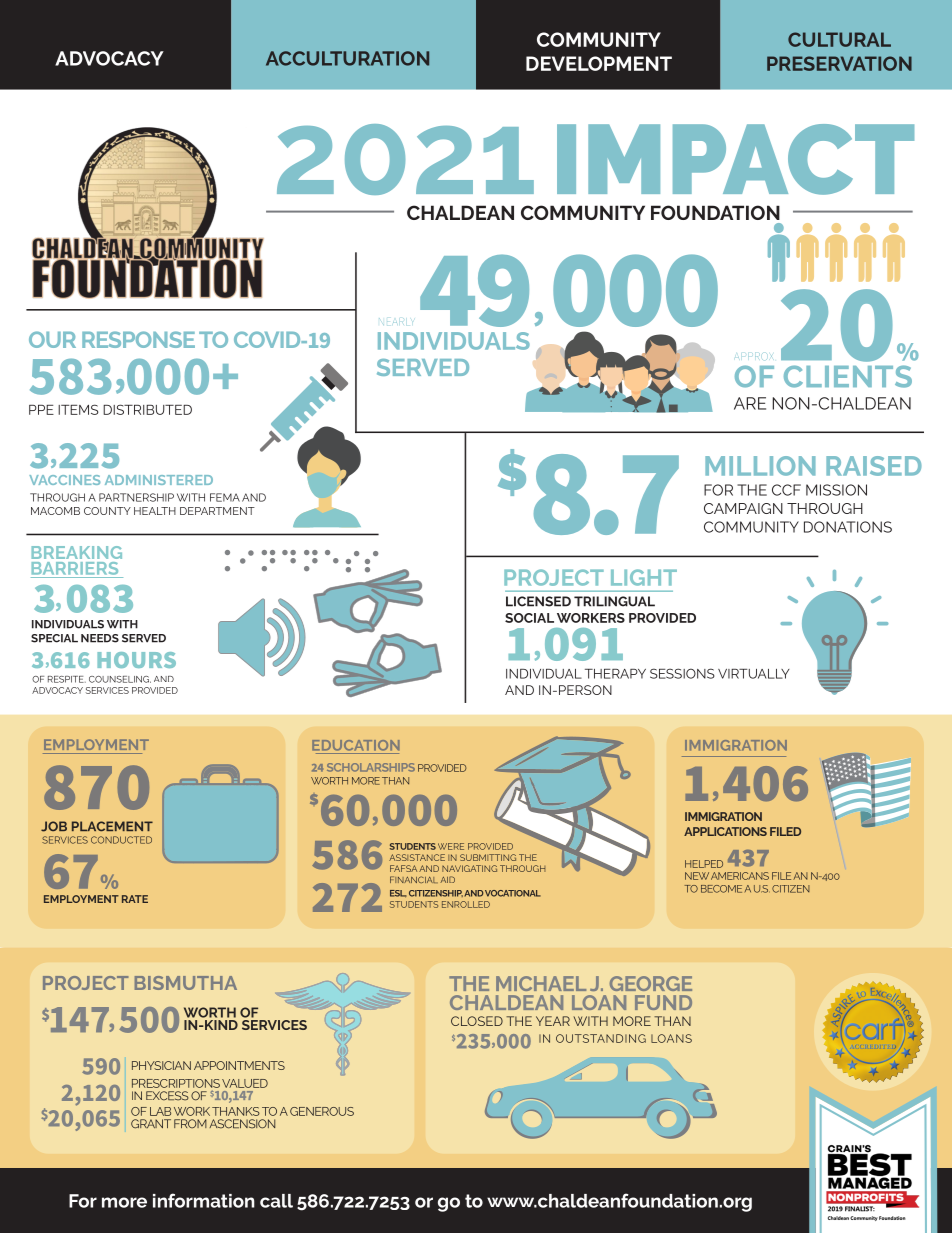 The image size is (952, 1233). Describe the element at coordinates (112, 826) in the image. I see `PLACEMENT` at that location.
